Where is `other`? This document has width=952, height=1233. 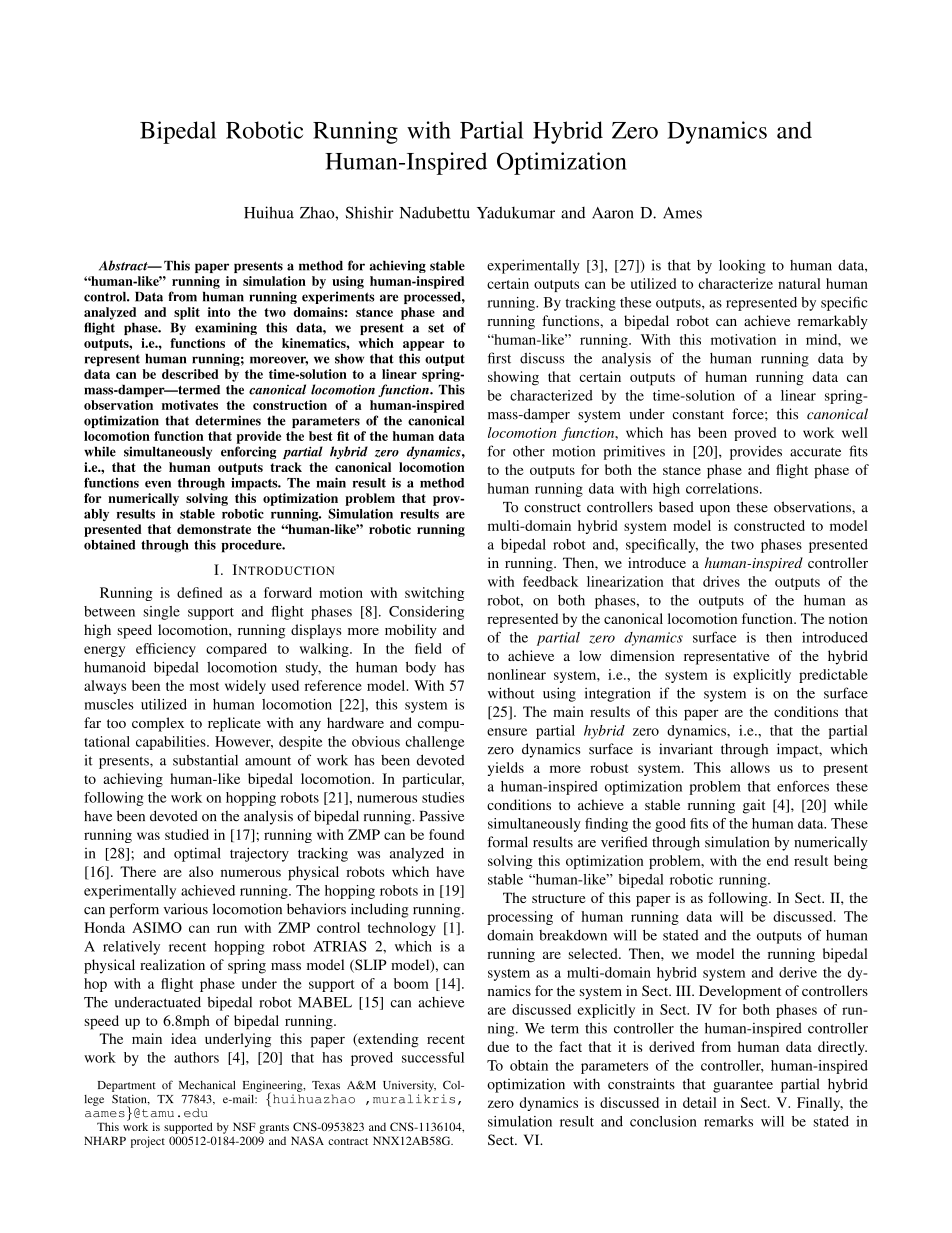
other is located at coordinates (529, 451).
